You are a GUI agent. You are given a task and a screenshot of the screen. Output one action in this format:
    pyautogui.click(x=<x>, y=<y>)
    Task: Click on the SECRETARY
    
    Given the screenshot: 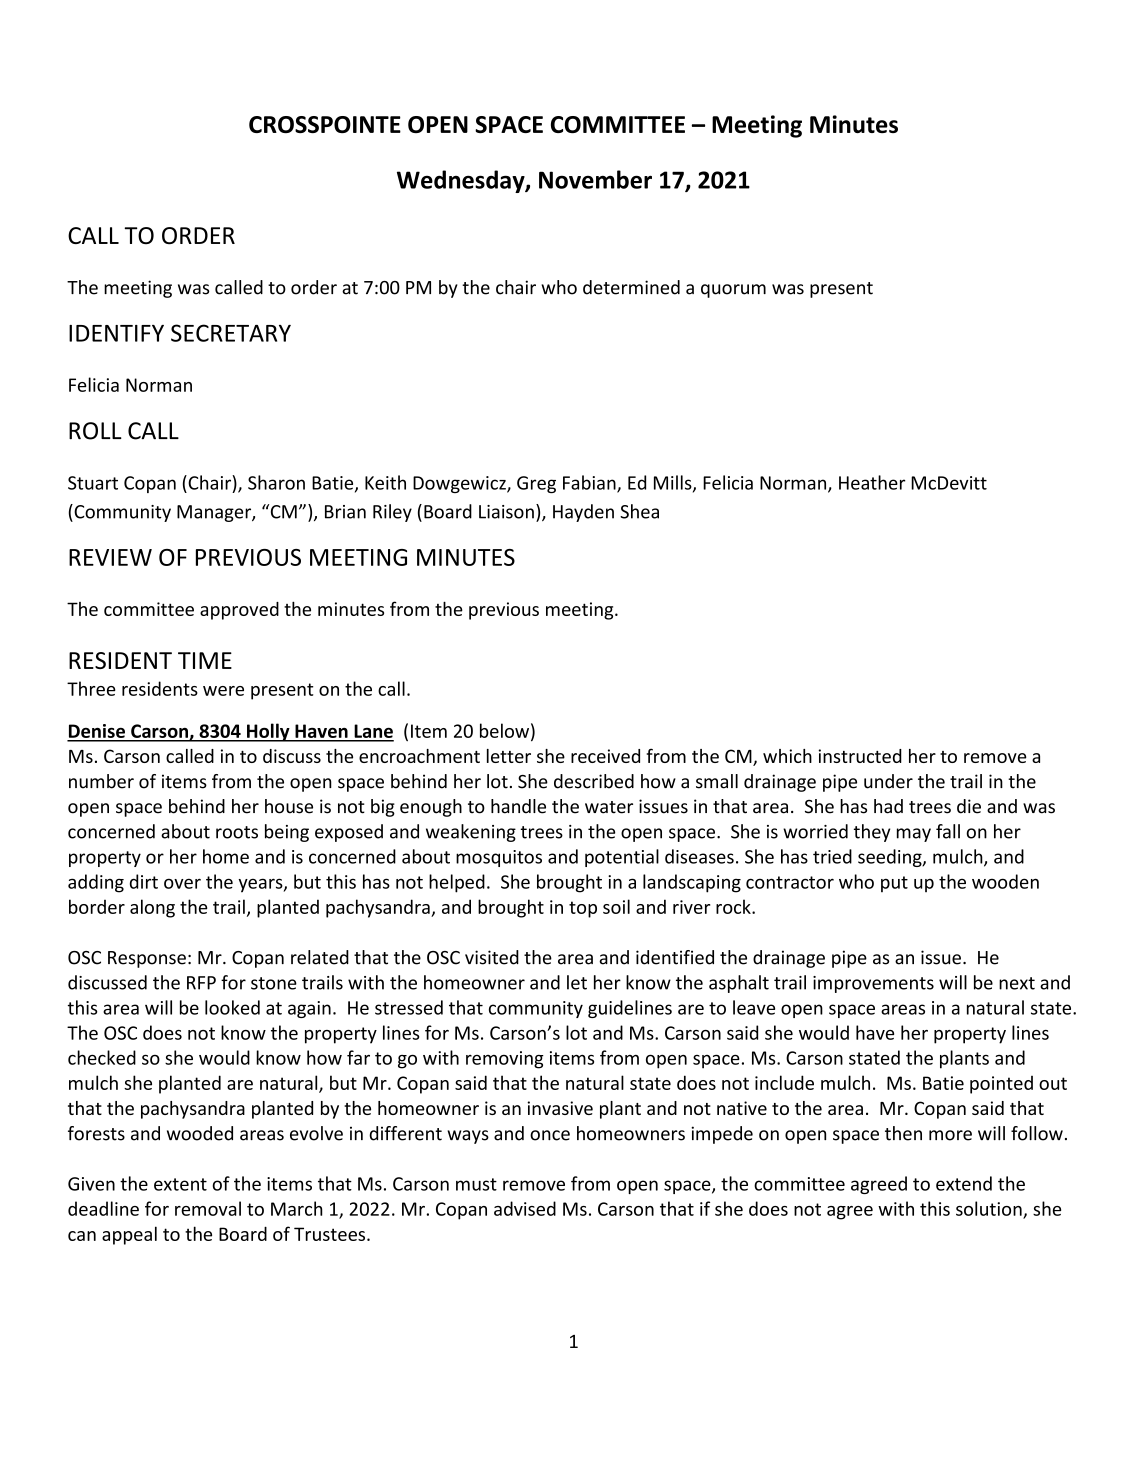 What is the action you would take?
    pyautogui.click(x=231, y=333)
